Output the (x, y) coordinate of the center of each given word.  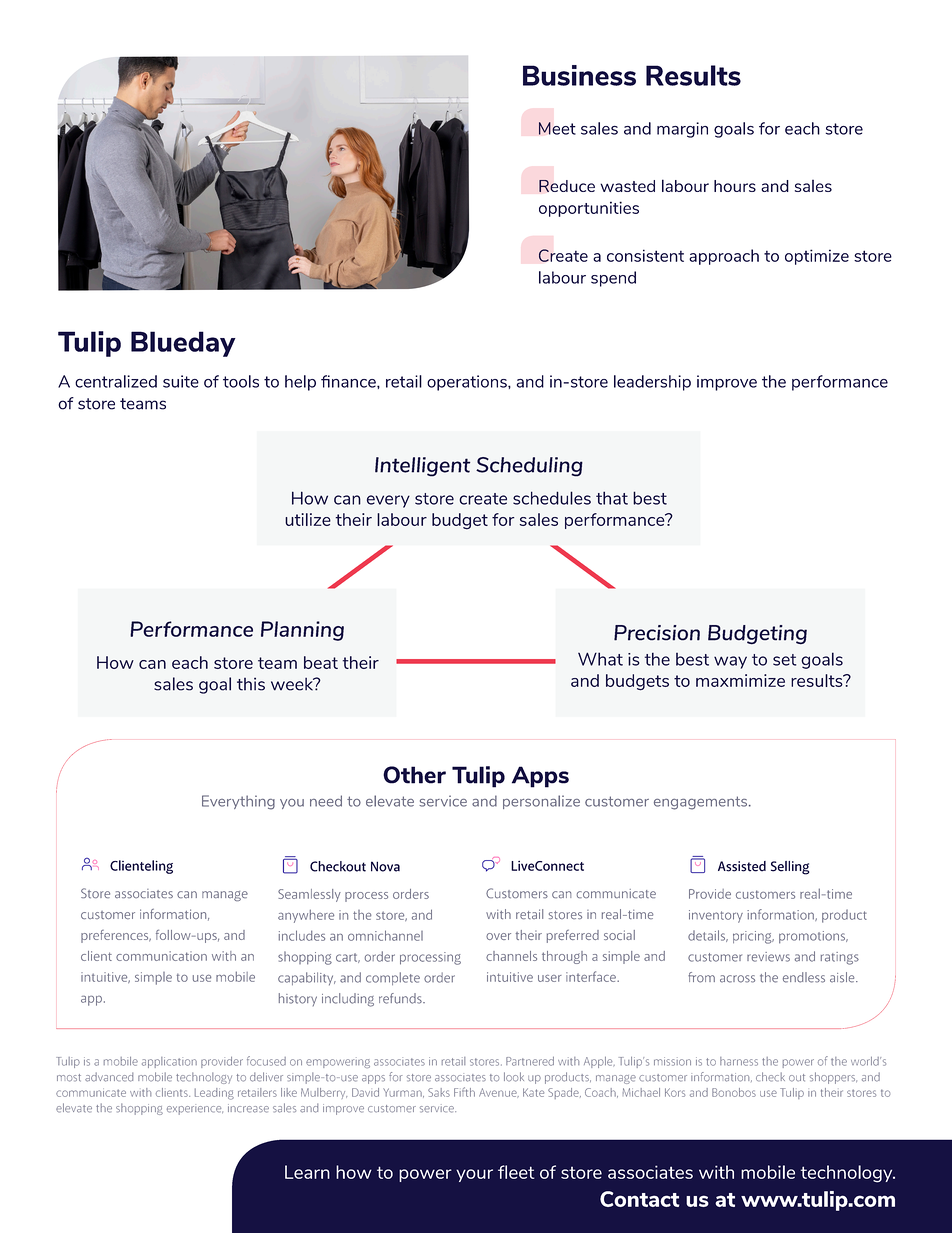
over (498, 936)
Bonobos (734, 1092)
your (474, 1175)
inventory (716, 916)
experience (195, 1109)
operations (468, 383)
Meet (557, 128)
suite (181, 381)
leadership (652, 383)
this (251, 684)
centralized (116, 381)
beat (321, 662)
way (730, 662)
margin (682, 130)
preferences (116, 936)
